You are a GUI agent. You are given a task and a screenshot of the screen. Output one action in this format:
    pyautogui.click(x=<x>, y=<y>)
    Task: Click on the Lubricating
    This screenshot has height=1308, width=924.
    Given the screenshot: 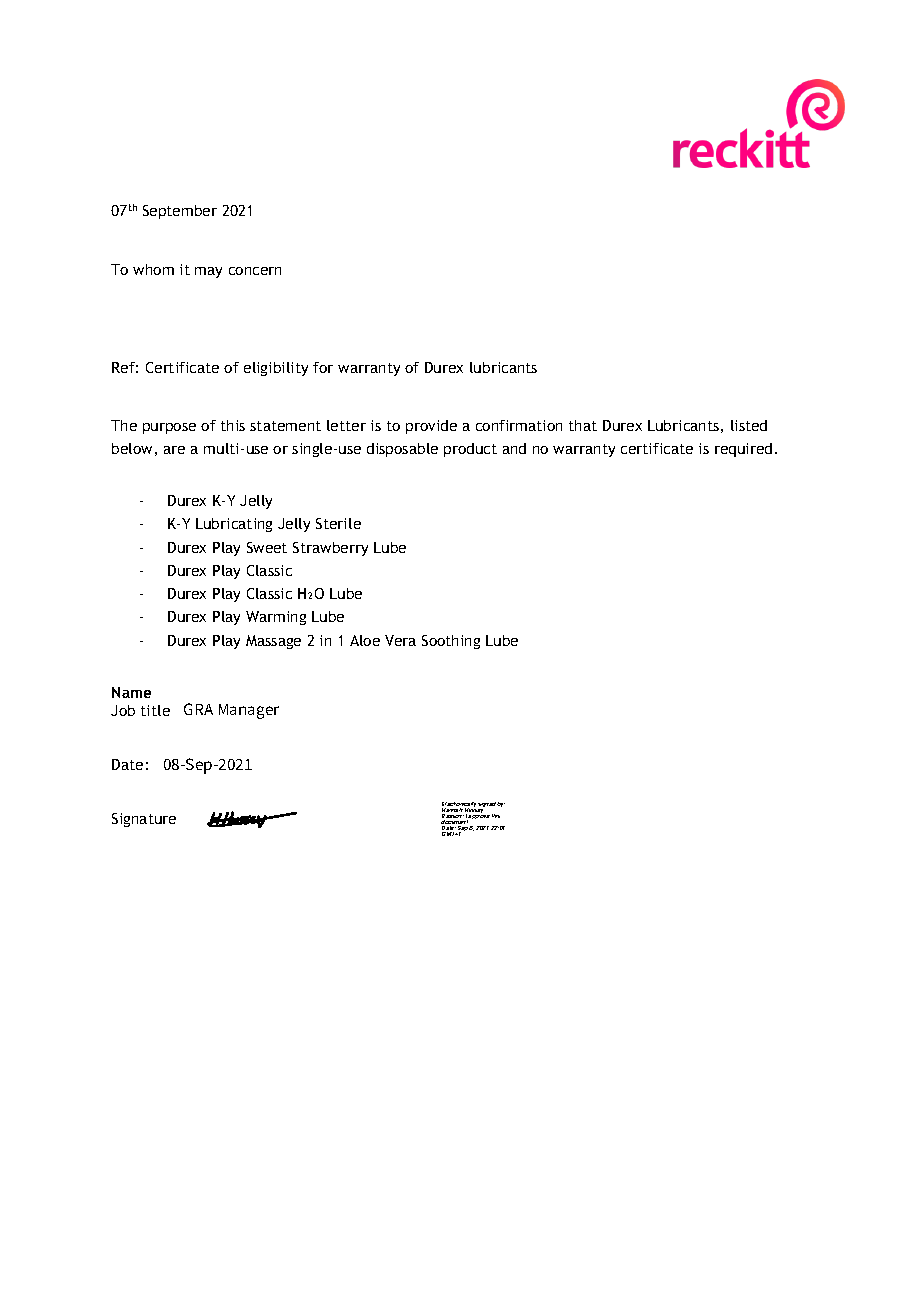 What is the action you would take?
    pyautogui.click(x=234, y=525)
